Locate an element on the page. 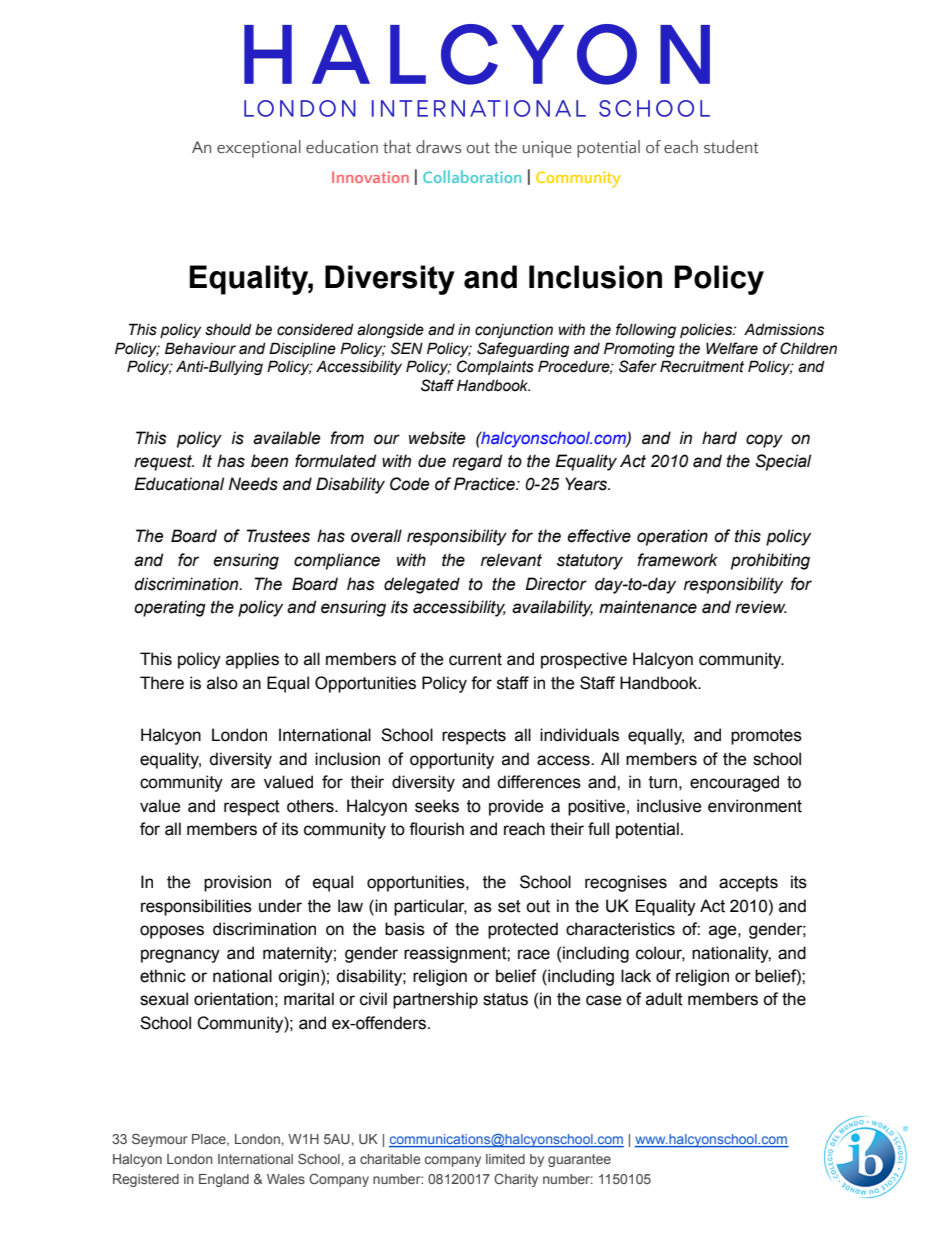 This page has width=952, height=1233. Needs is located at coordinates (253, 484).
